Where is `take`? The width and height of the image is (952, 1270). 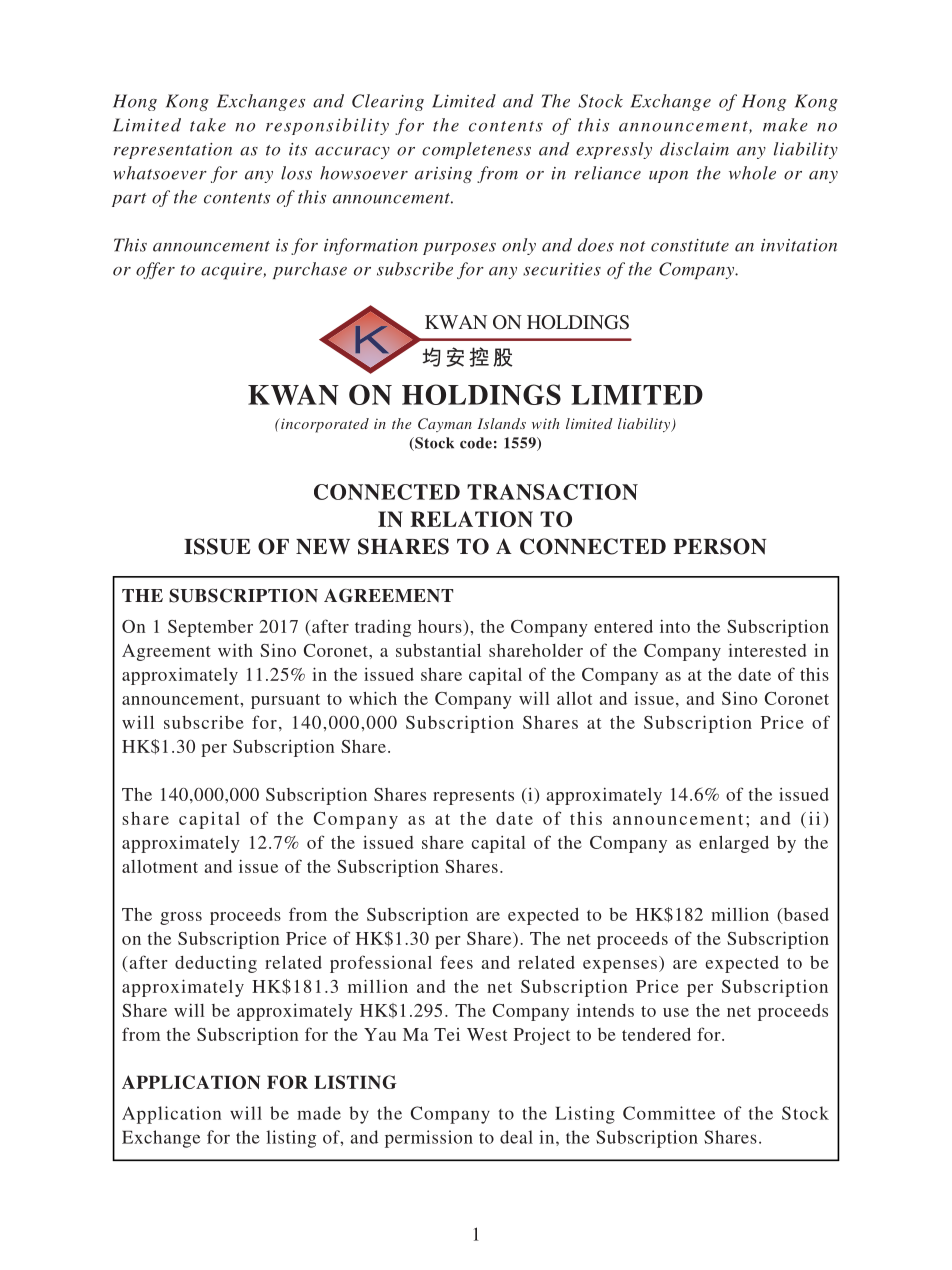
take is located at coordinates (208, 125).
